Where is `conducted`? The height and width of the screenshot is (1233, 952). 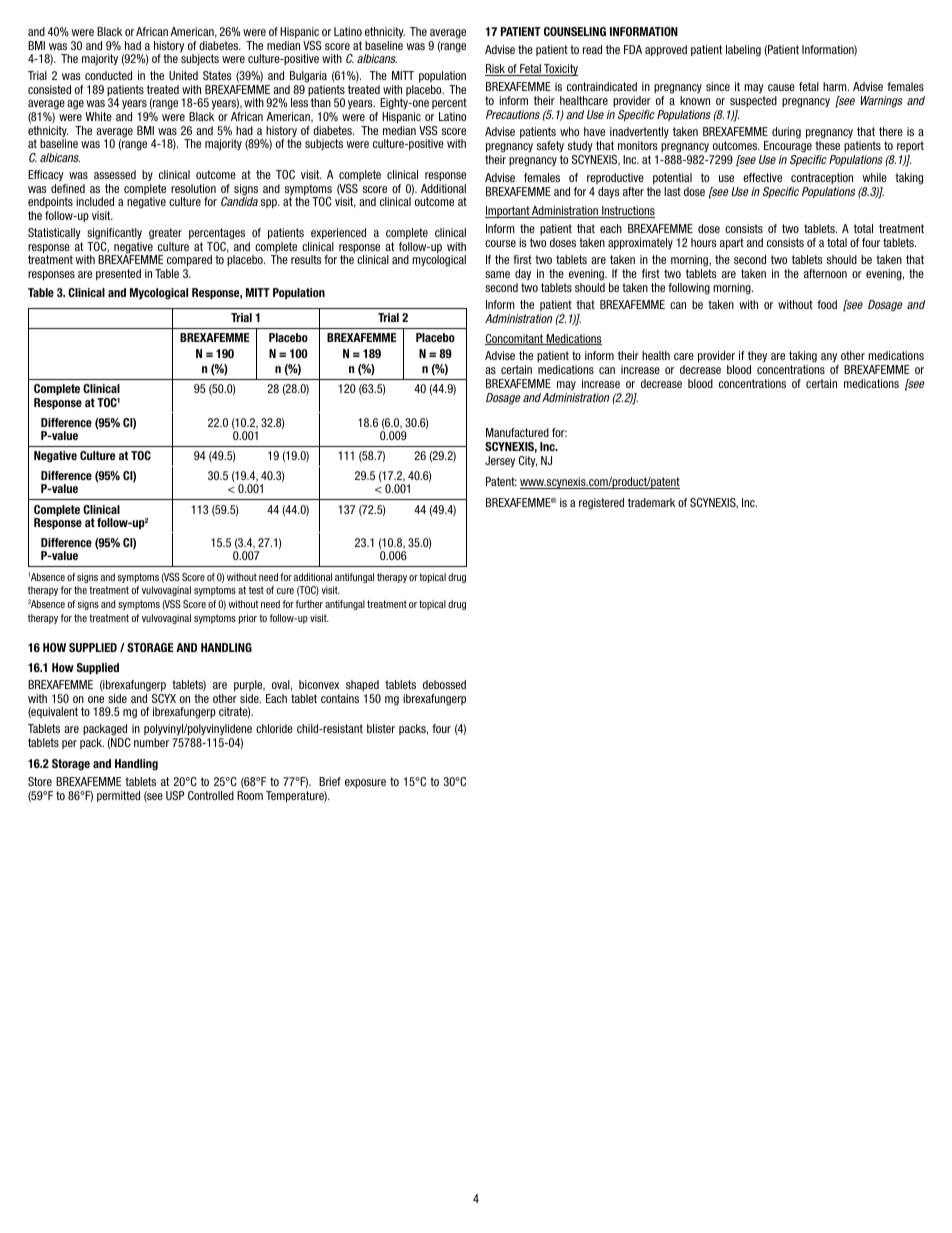
conducted is located at coordinates (108, 75).
